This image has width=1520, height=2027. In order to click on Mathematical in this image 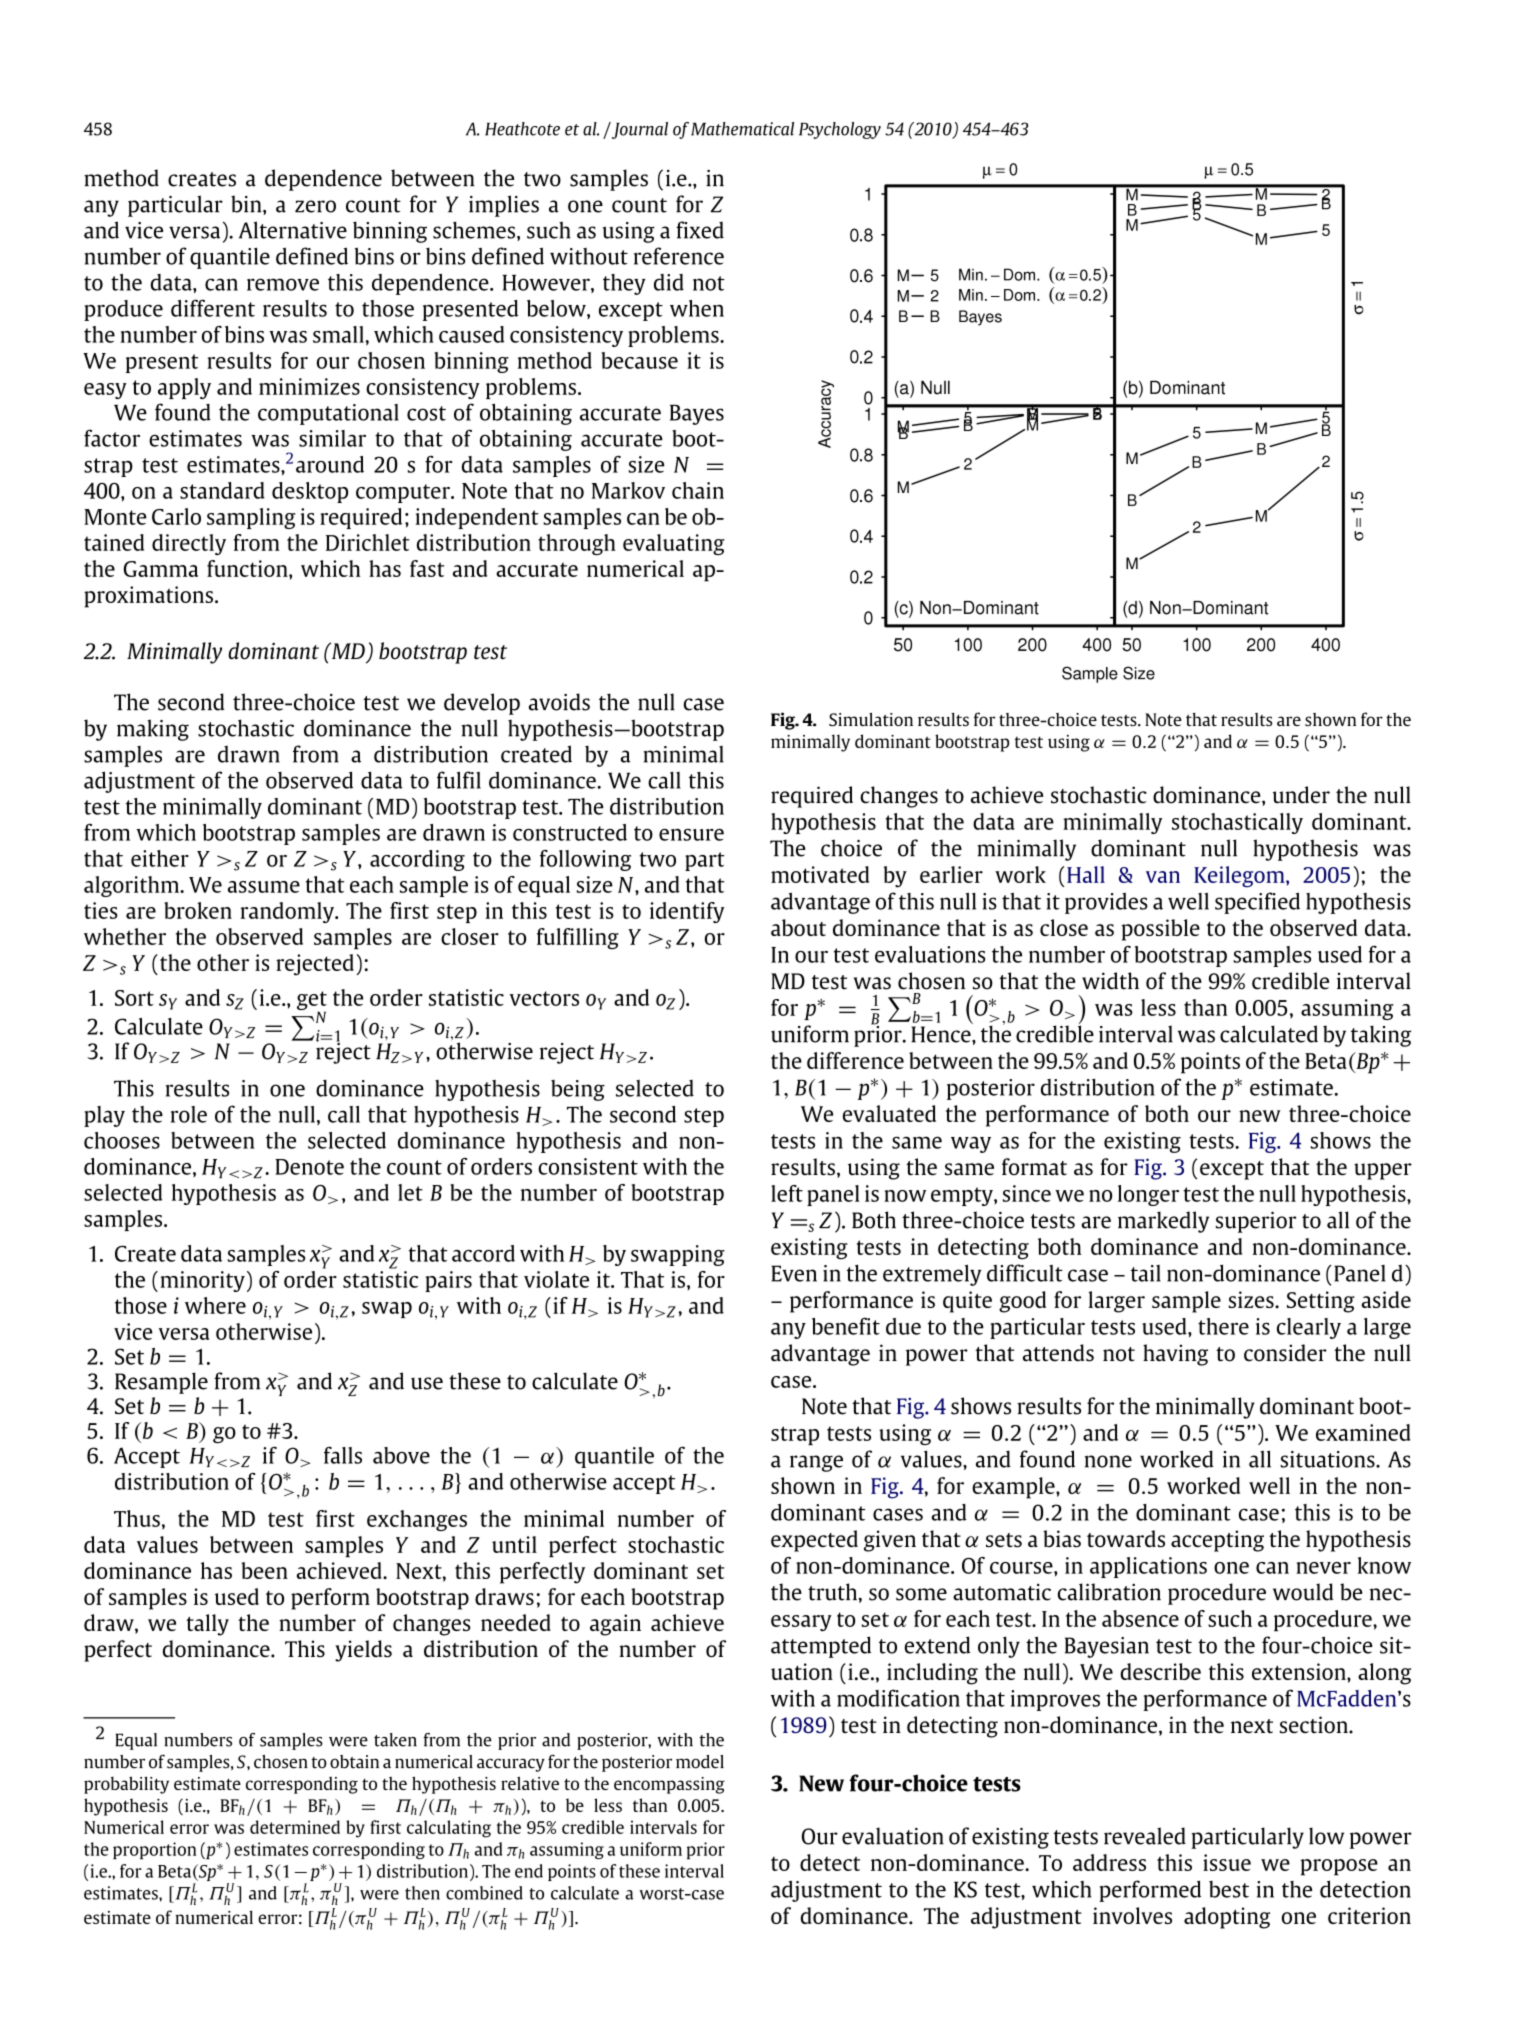, I will do `click(742, 129)`.
